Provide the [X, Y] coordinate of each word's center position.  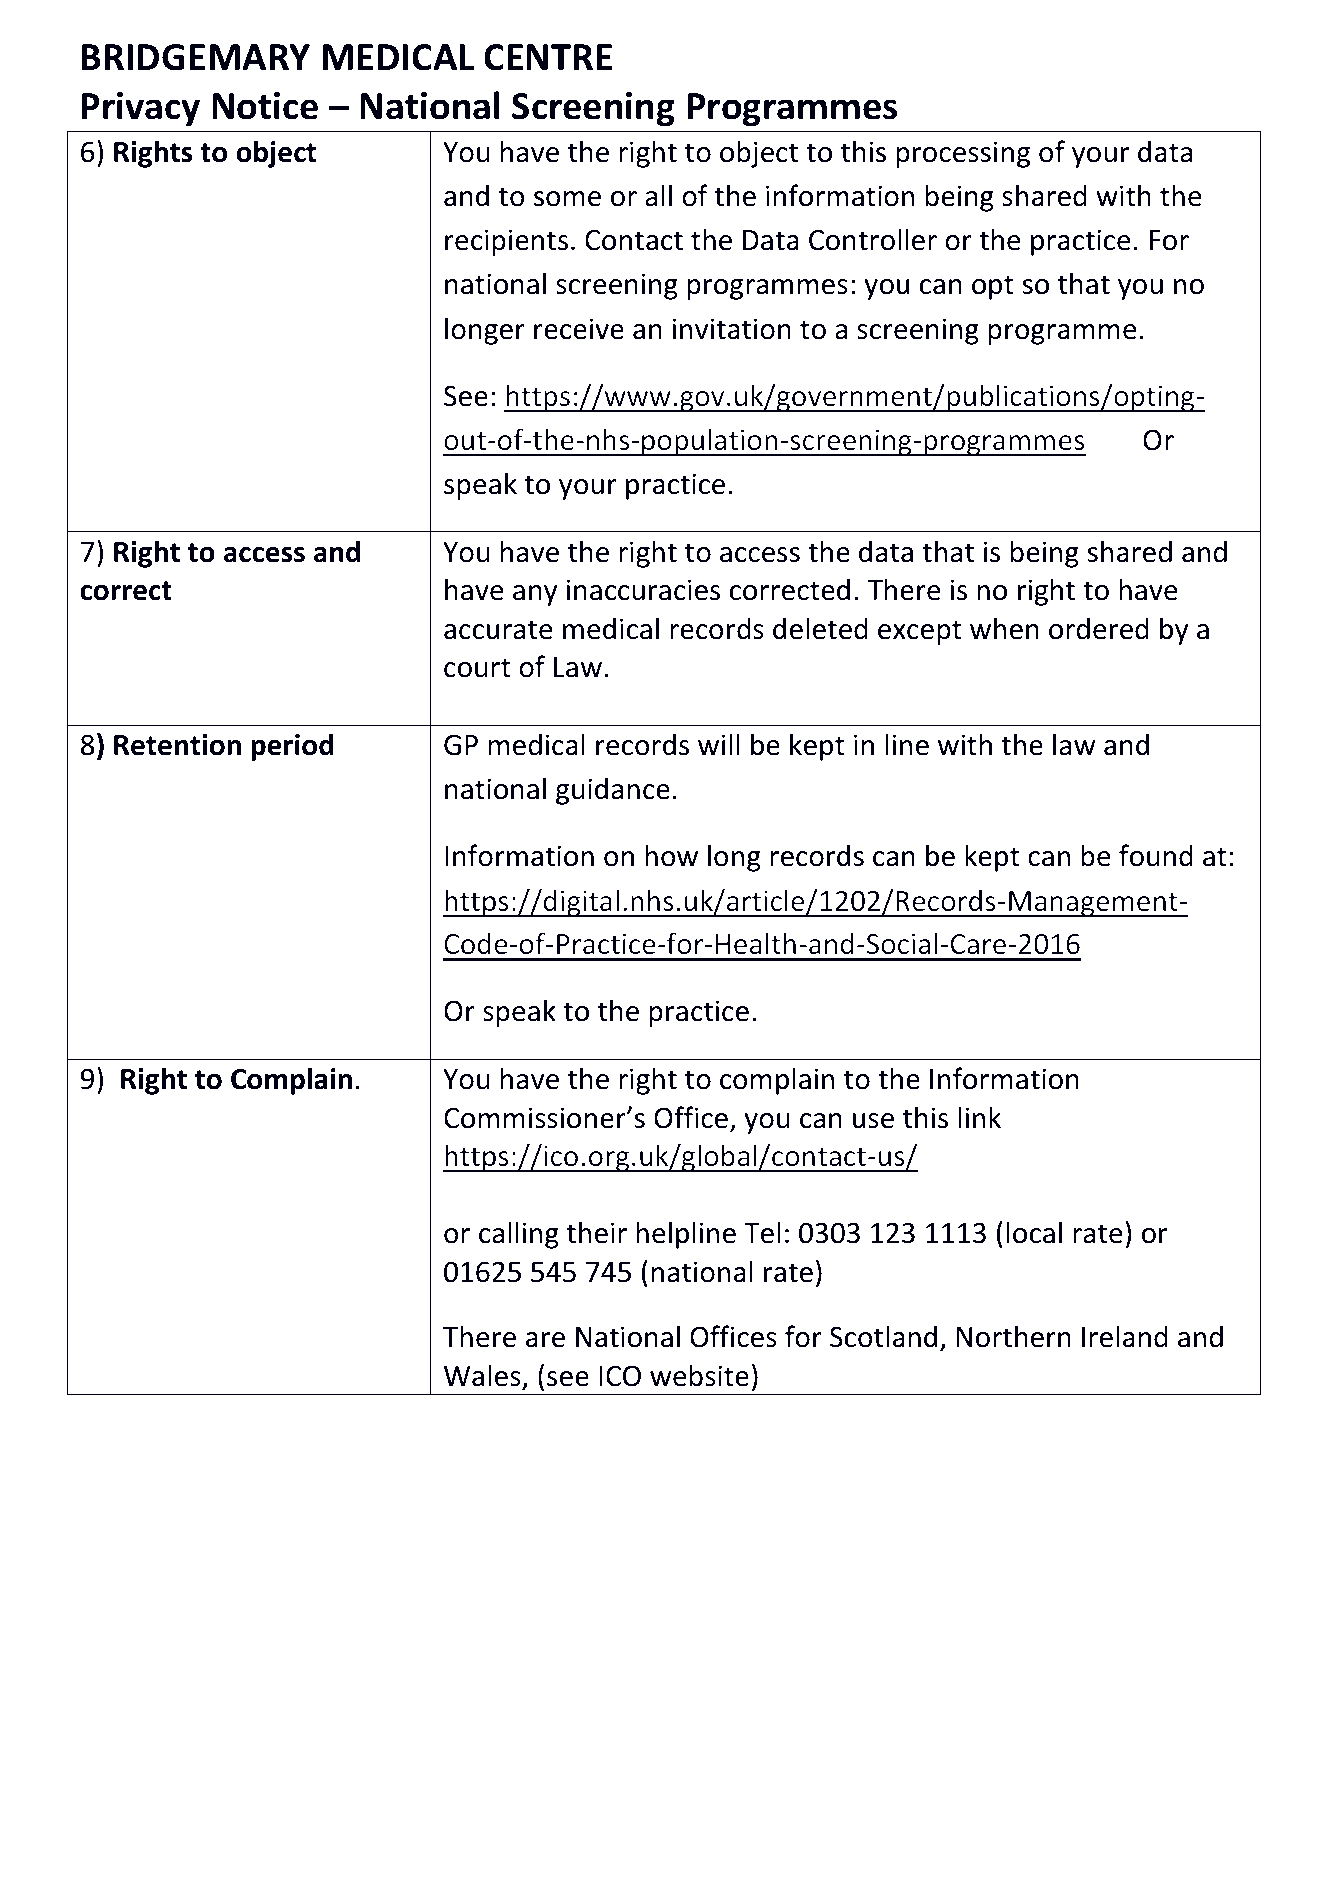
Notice [265, 106]
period [292, 747]
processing [963, 154]
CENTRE [548, 57]
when [1004, 628]
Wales [482, 1375]
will [719, 744]
